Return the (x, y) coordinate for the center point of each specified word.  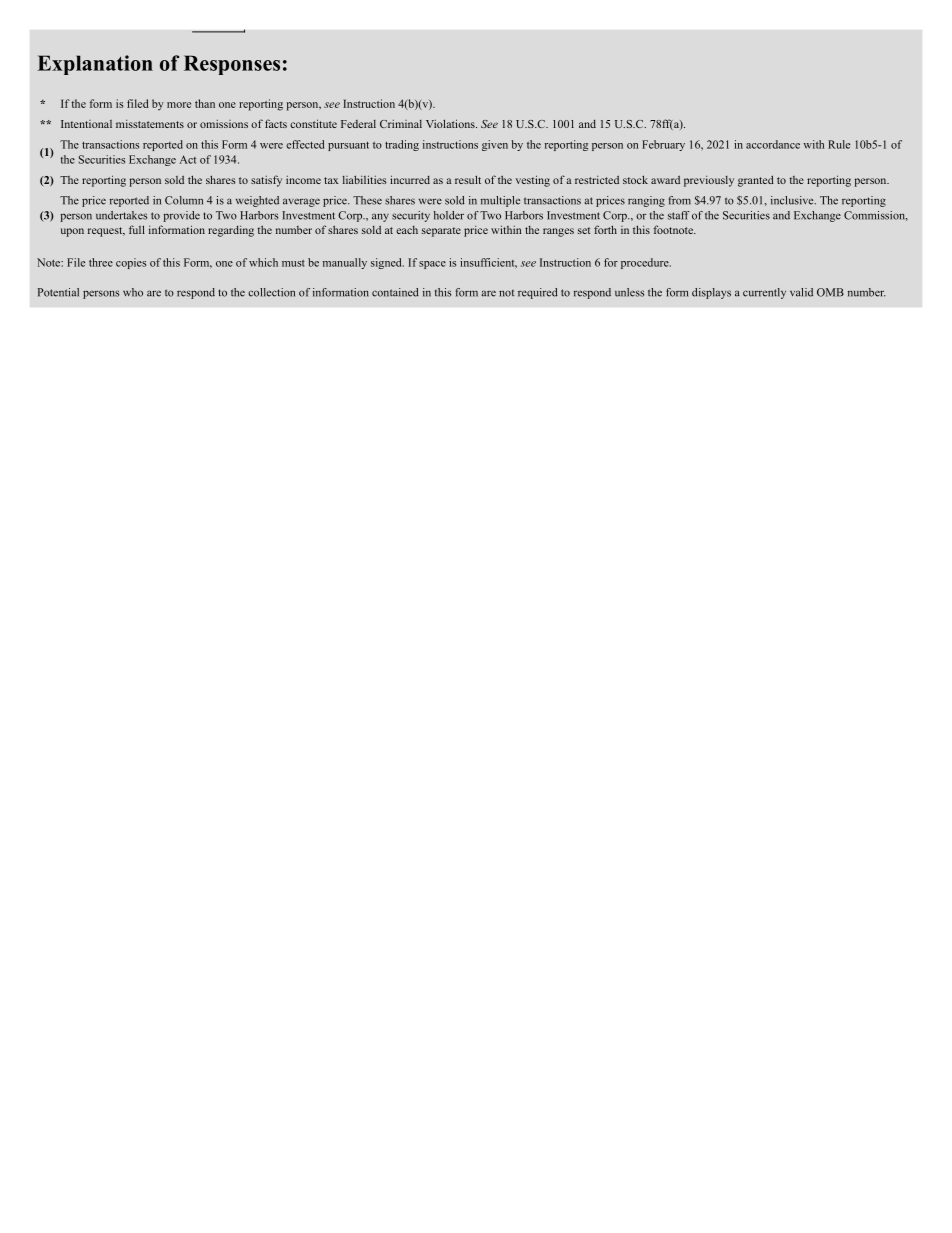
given (495, 145)
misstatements (150, 124)
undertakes (121, 215)
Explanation (95, 65)
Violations (451, 123)
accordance (773, 144)
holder (449, 215)
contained (395, 292)
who (133, 292)
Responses (232, 65)
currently (764, 293)
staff (679, 215)
